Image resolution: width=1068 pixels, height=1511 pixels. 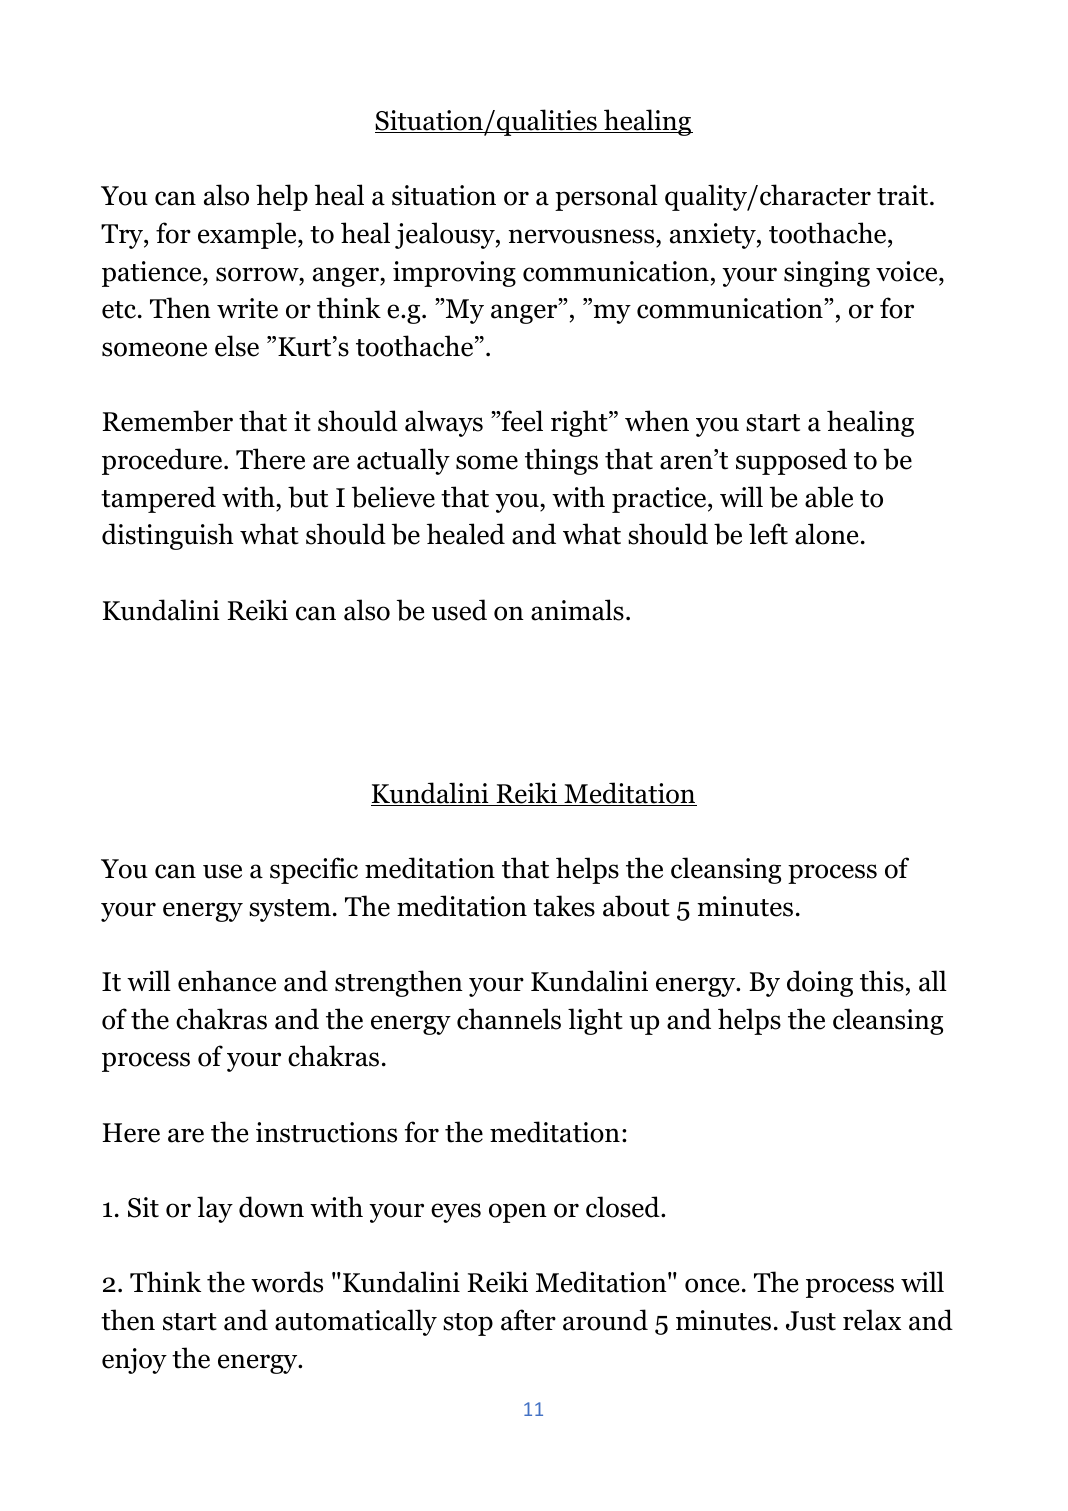 What do you see at coordinates (509, 1019) in the image?
I see `channels` at bounding box center [509, 1019].
